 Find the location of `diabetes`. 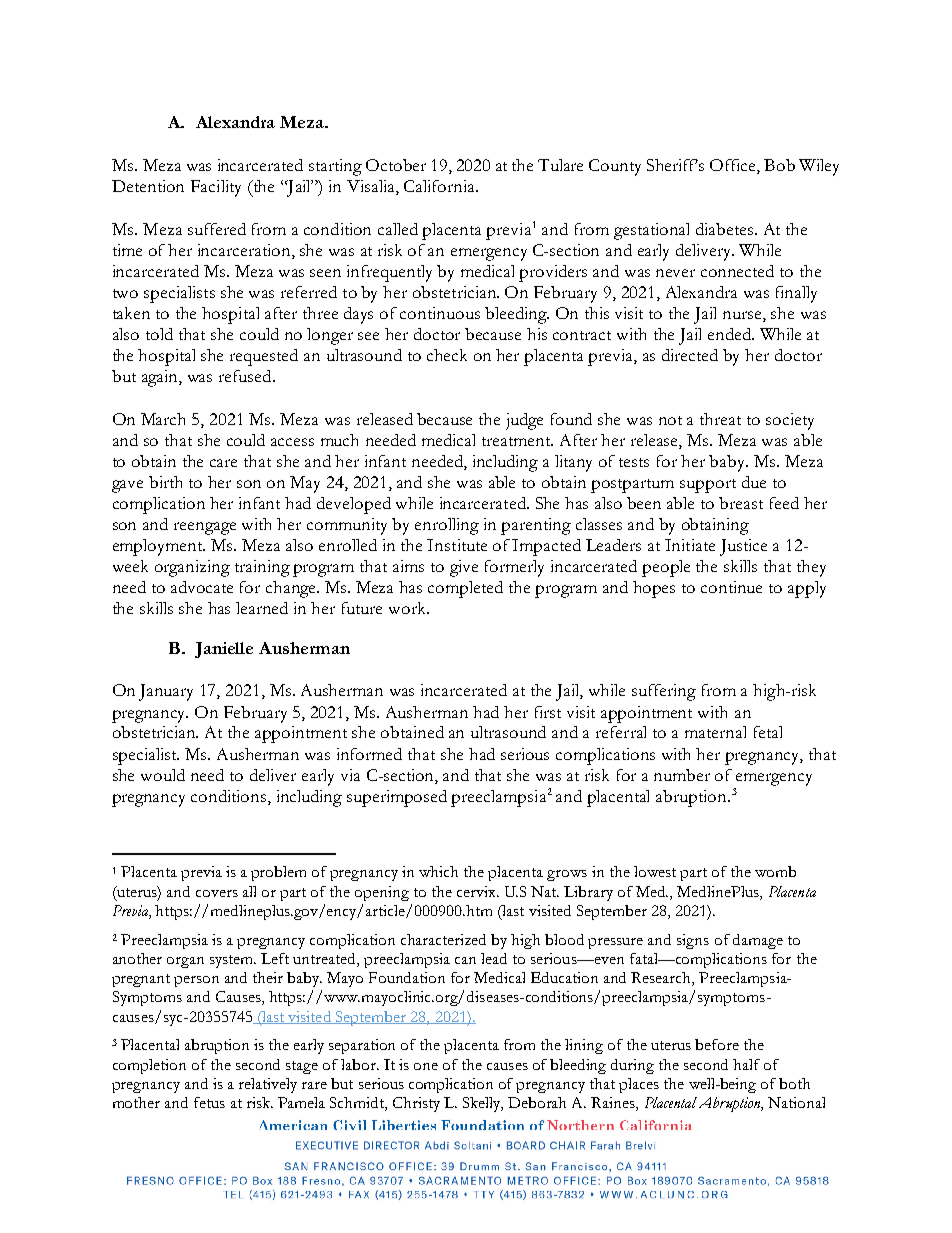

diabetes is located at coordinates (724, 229).
